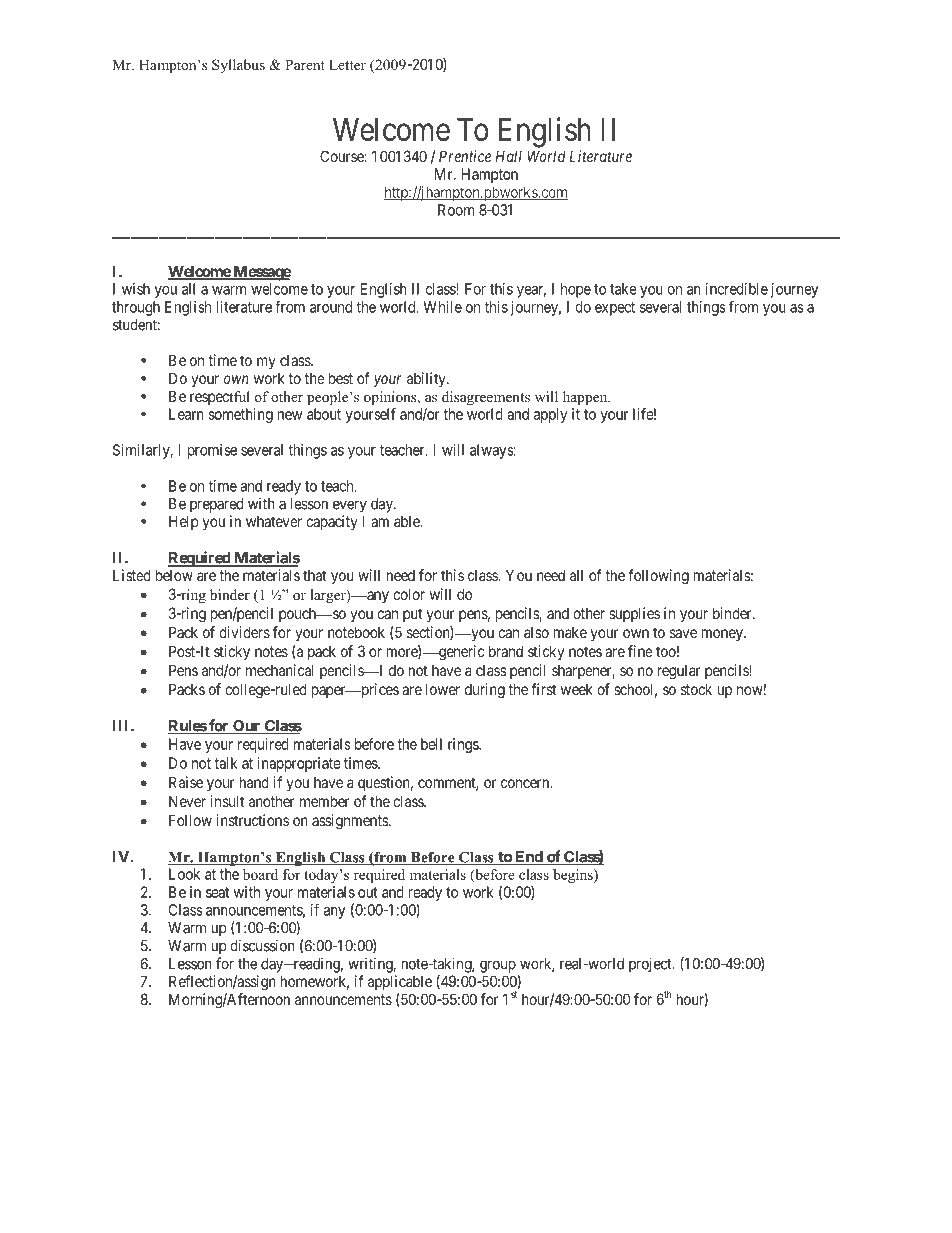  Describe the element at coordinates (262, 945) in the screenshot. I see `discussion` at that location.
